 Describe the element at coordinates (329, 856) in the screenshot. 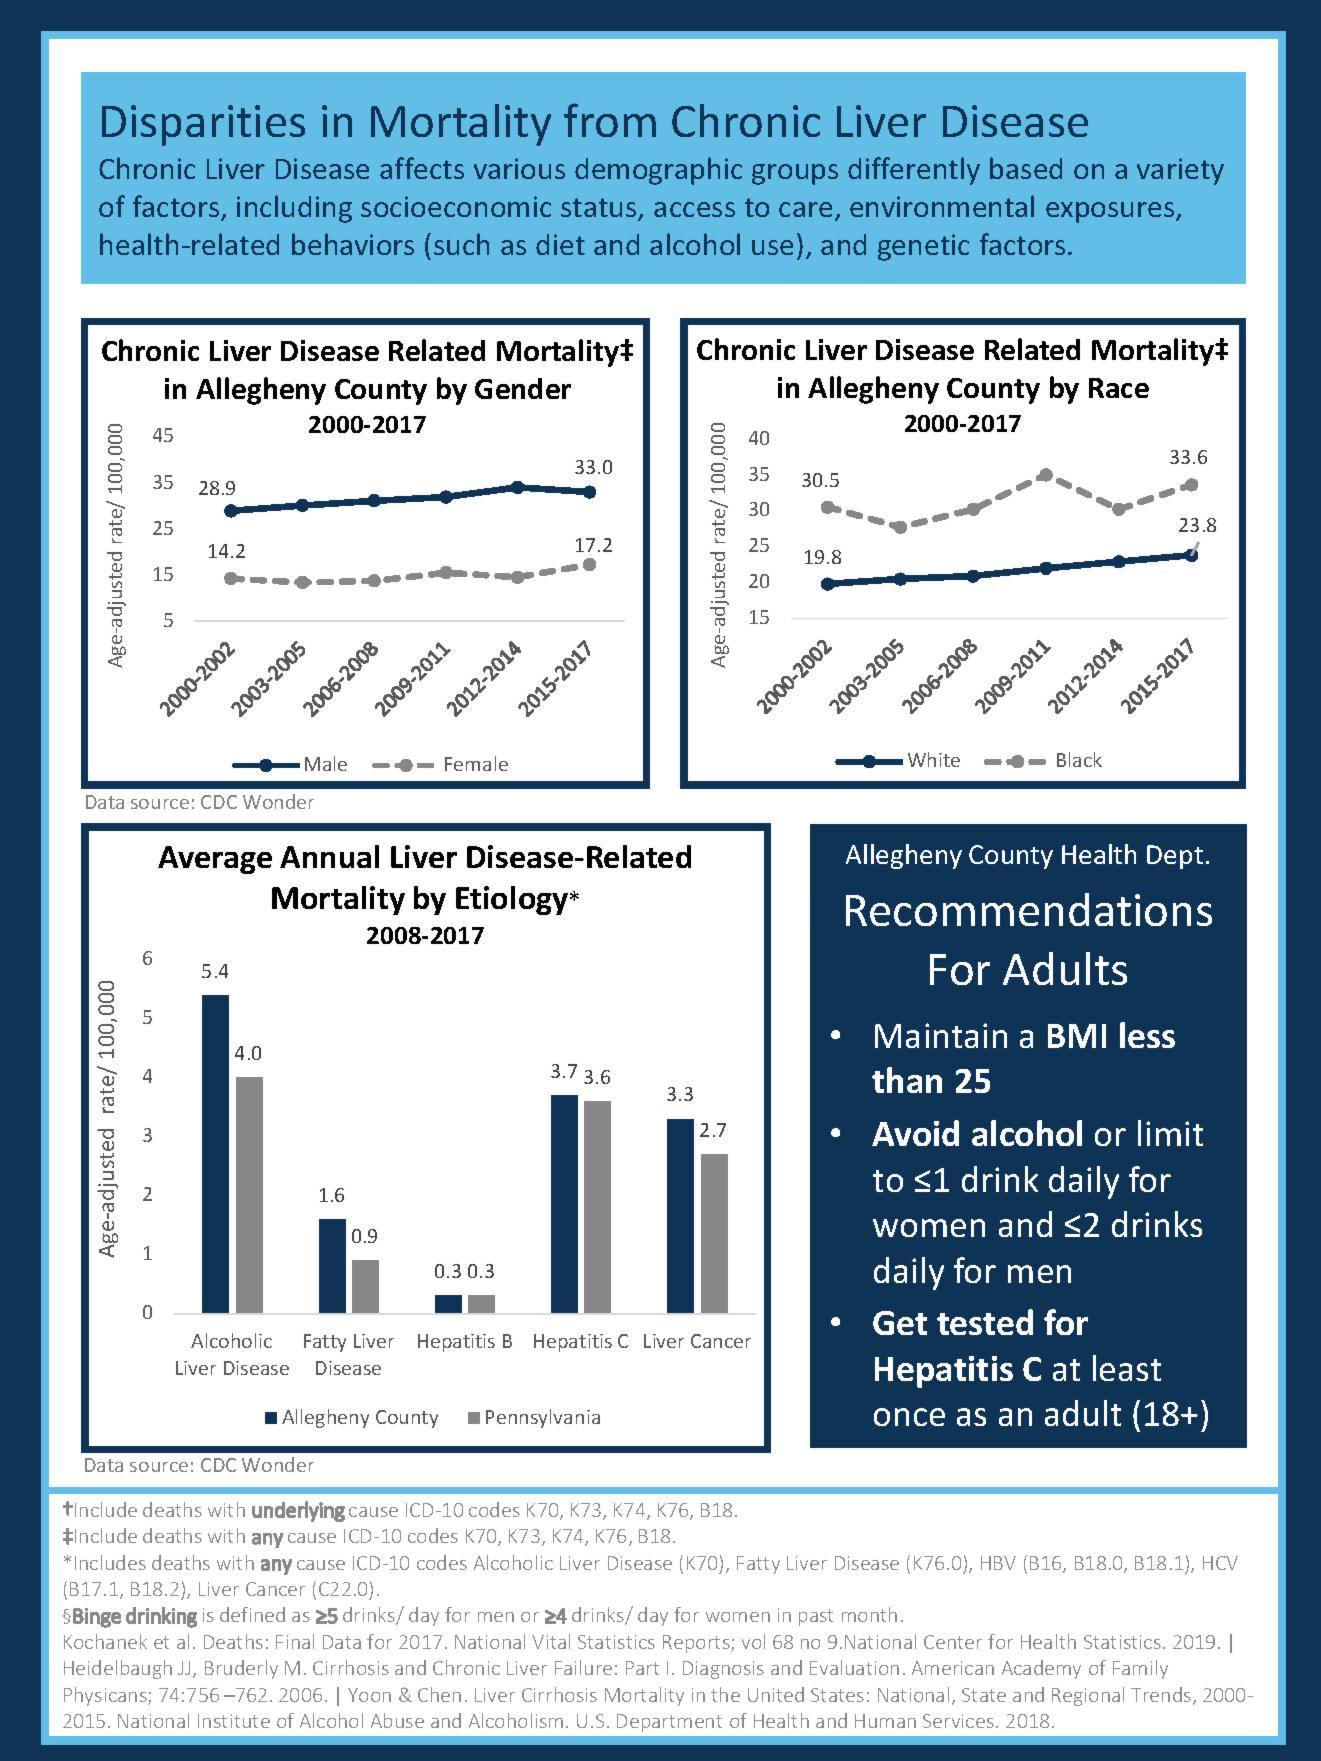

I see `Annual` at that location.
